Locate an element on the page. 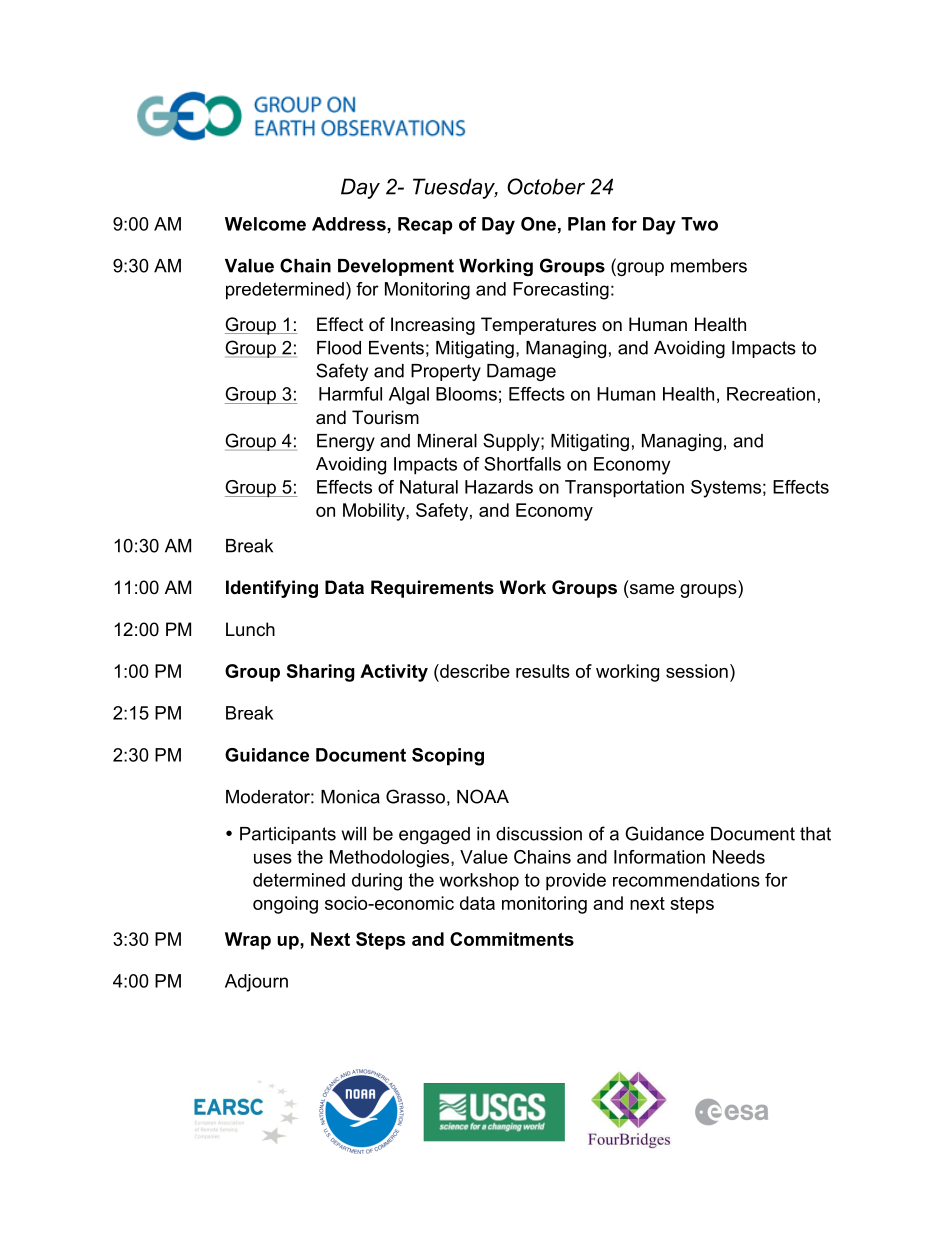 The width and height of the document is (952, 1233). Identifying is located at coordinates (272, 589).
